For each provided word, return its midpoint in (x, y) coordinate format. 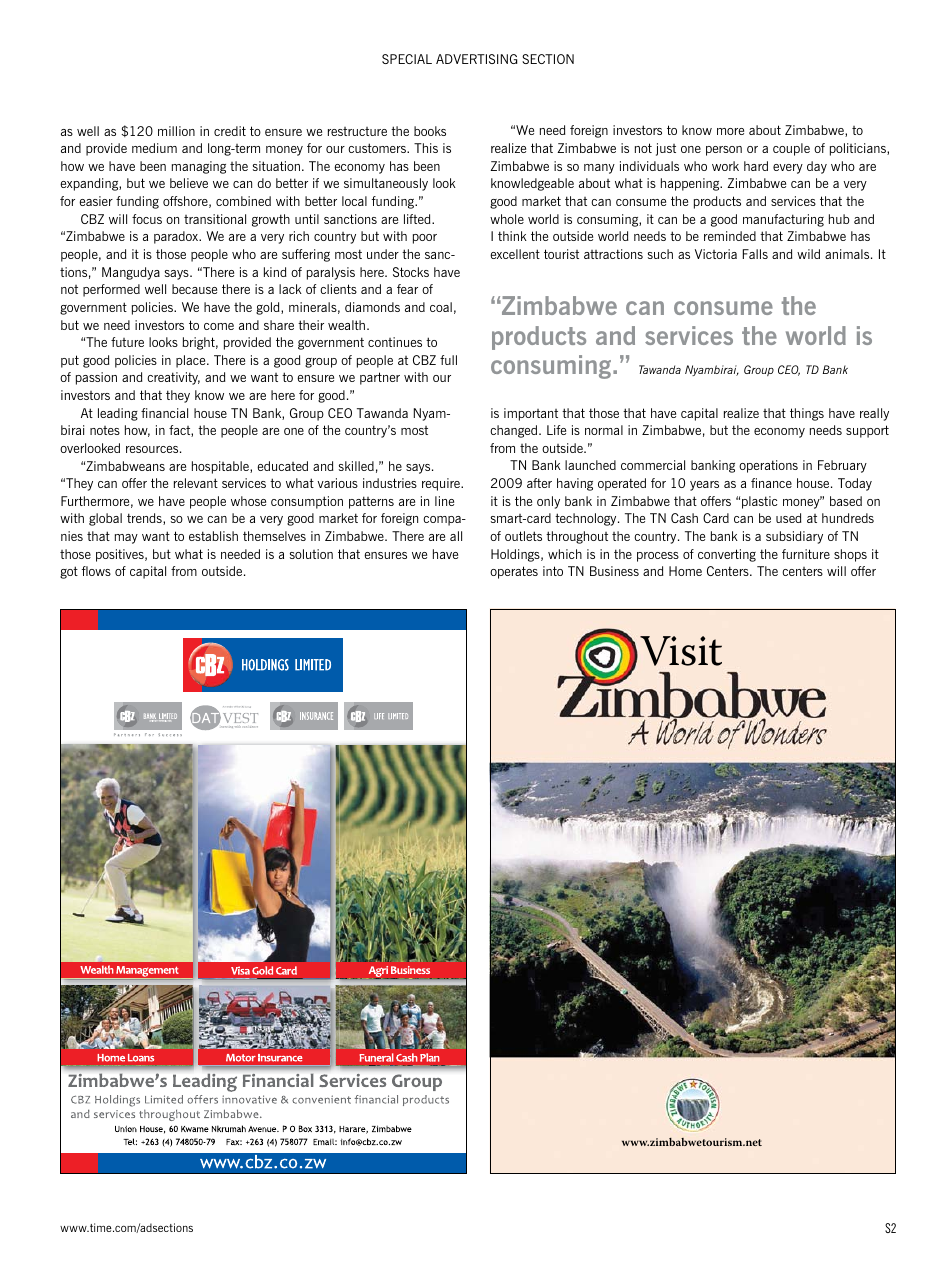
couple (791, 149)
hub (839, 219)
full (448, 360)
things (807, 414)
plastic (760, 502)
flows (96, 571)
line (444, 501)
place (192, 361)
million (176, 131)
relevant (196, 483)
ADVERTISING (476, 59)
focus (147, 219)
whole (507, 219)
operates (514, 572)
